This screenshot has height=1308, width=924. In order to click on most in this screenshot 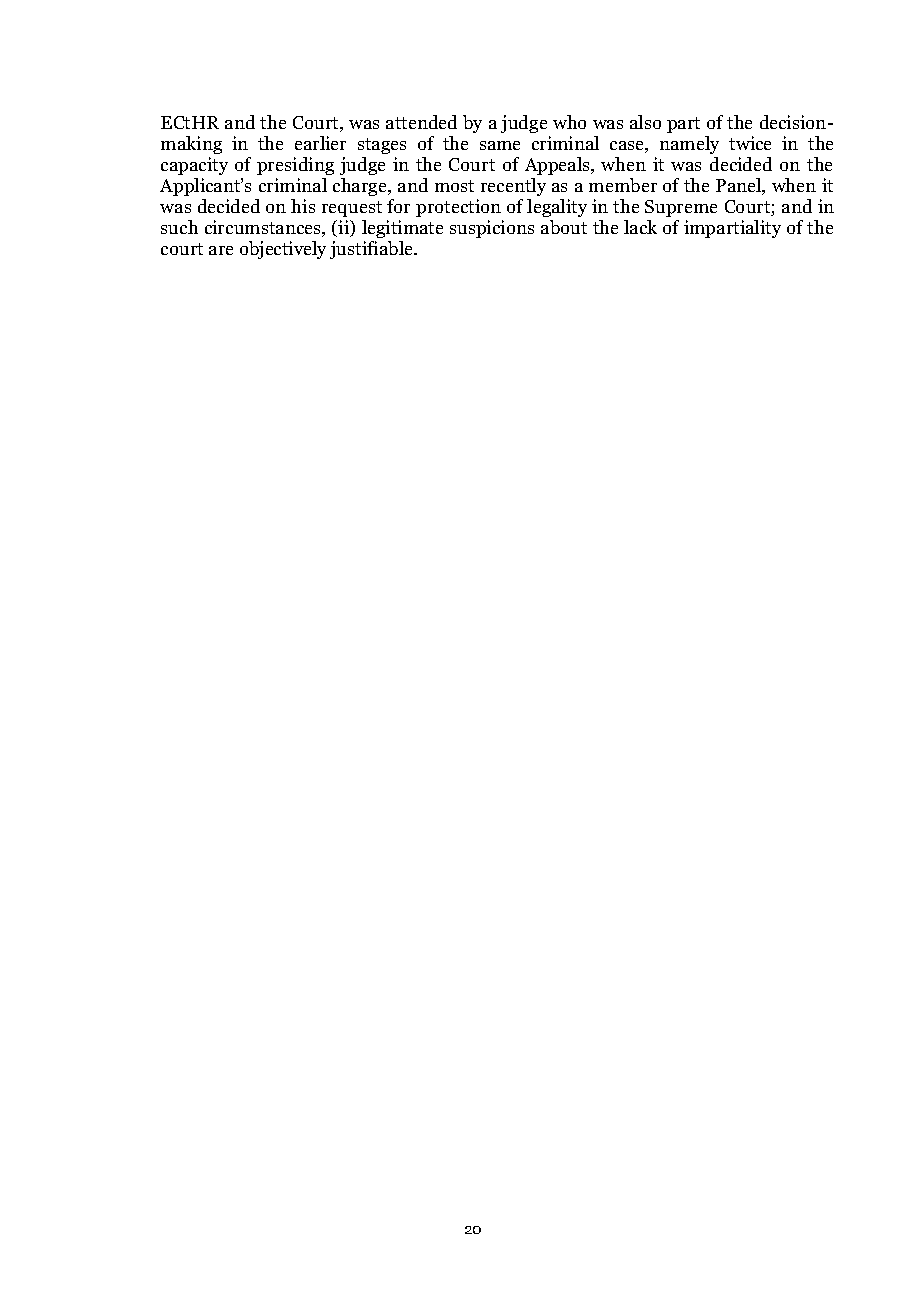, I will do `click(454, 186)`.
